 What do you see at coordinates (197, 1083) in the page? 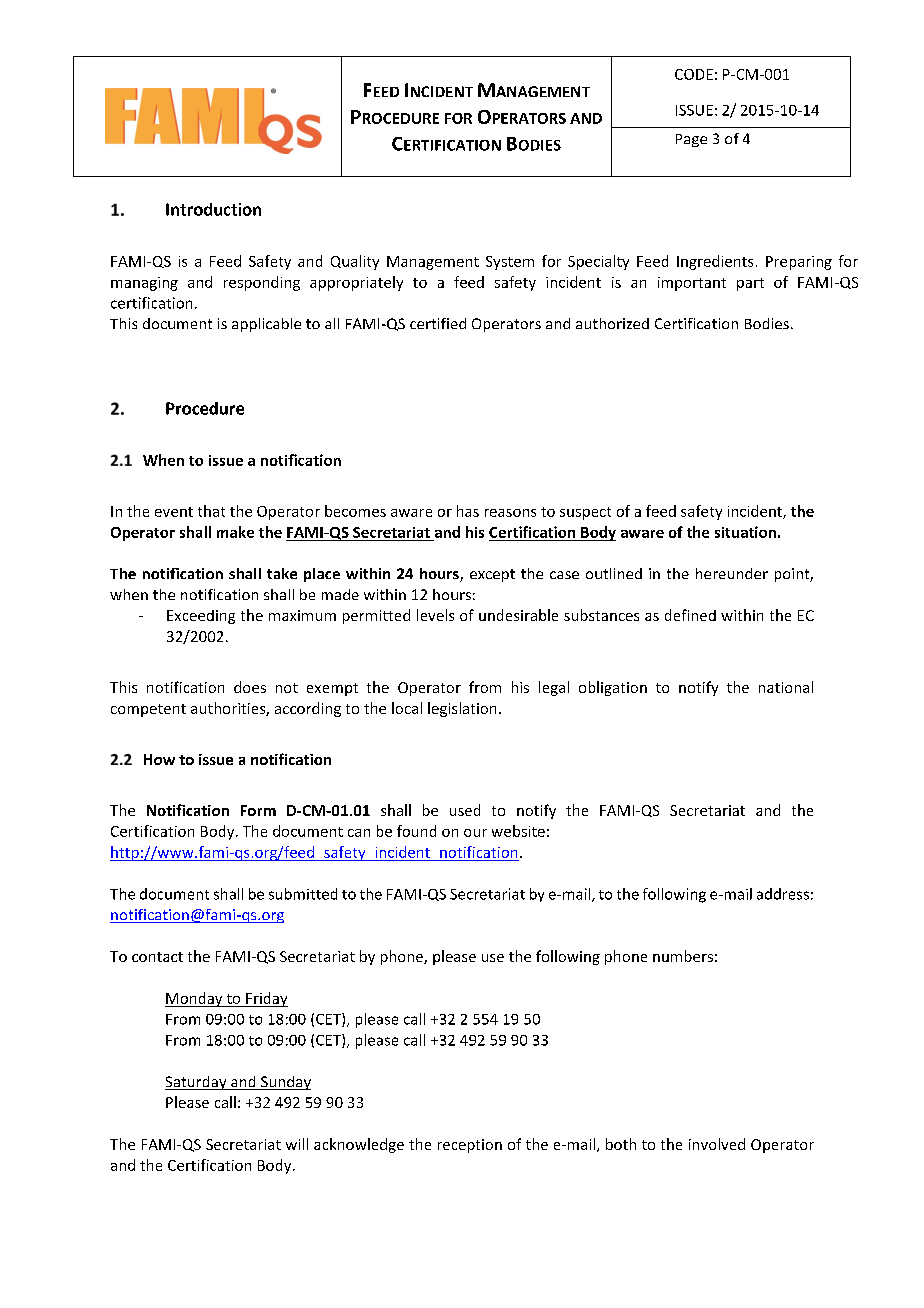
I see `Saturday` at bounding box center [197, 1083].
